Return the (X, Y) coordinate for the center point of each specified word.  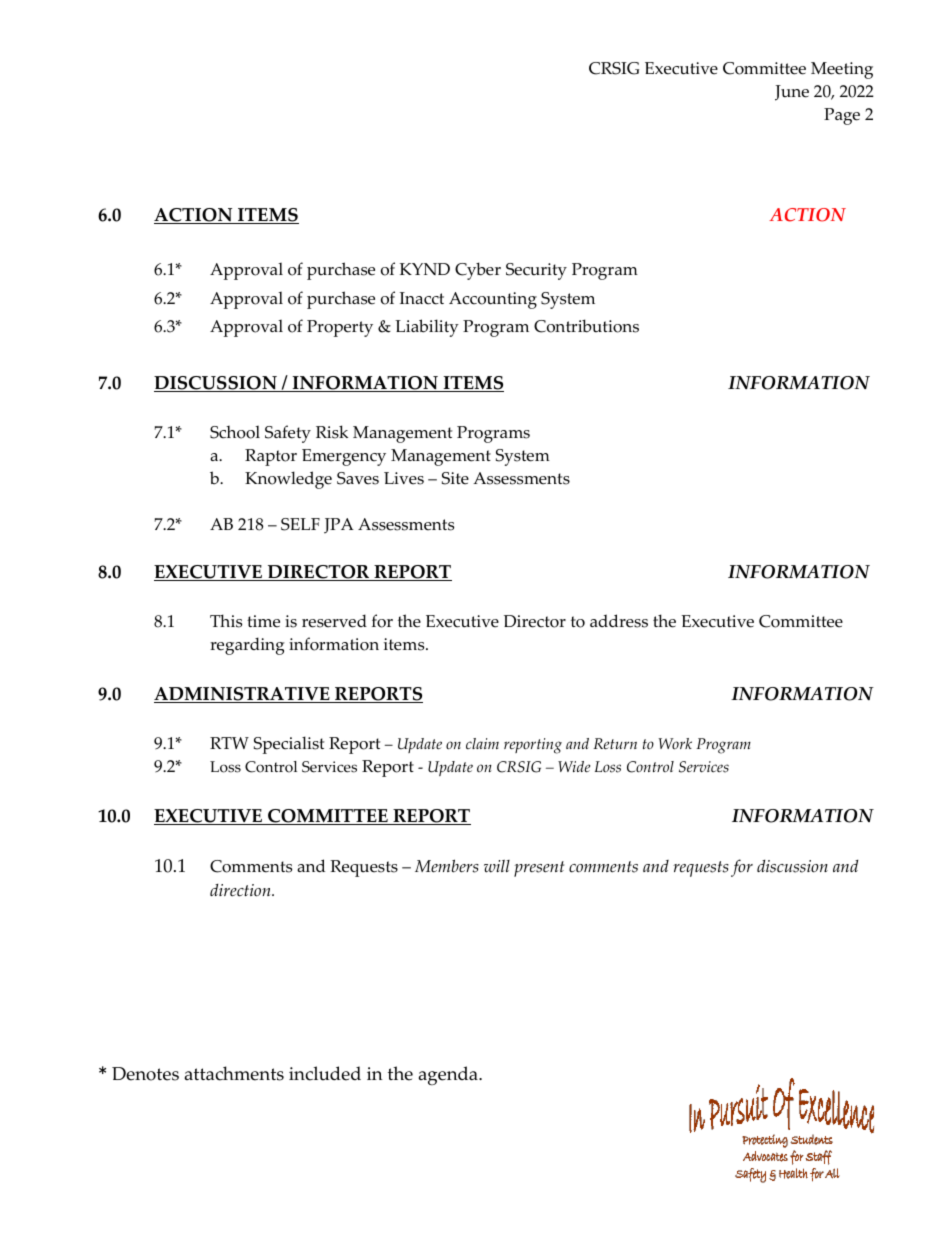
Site (455, 478)
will (497, 866)
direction (241, 890)
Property (340, 328)
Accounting (493, 300)
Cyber (478, 271)
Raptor (271, 457)
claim (482, 743)
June (792, 93)
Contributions (586, 326)
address (619, 621)
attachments (234, 1073)
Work (675, 744)
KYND (425, 269)
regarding (247, 646)
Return (615, 744)
